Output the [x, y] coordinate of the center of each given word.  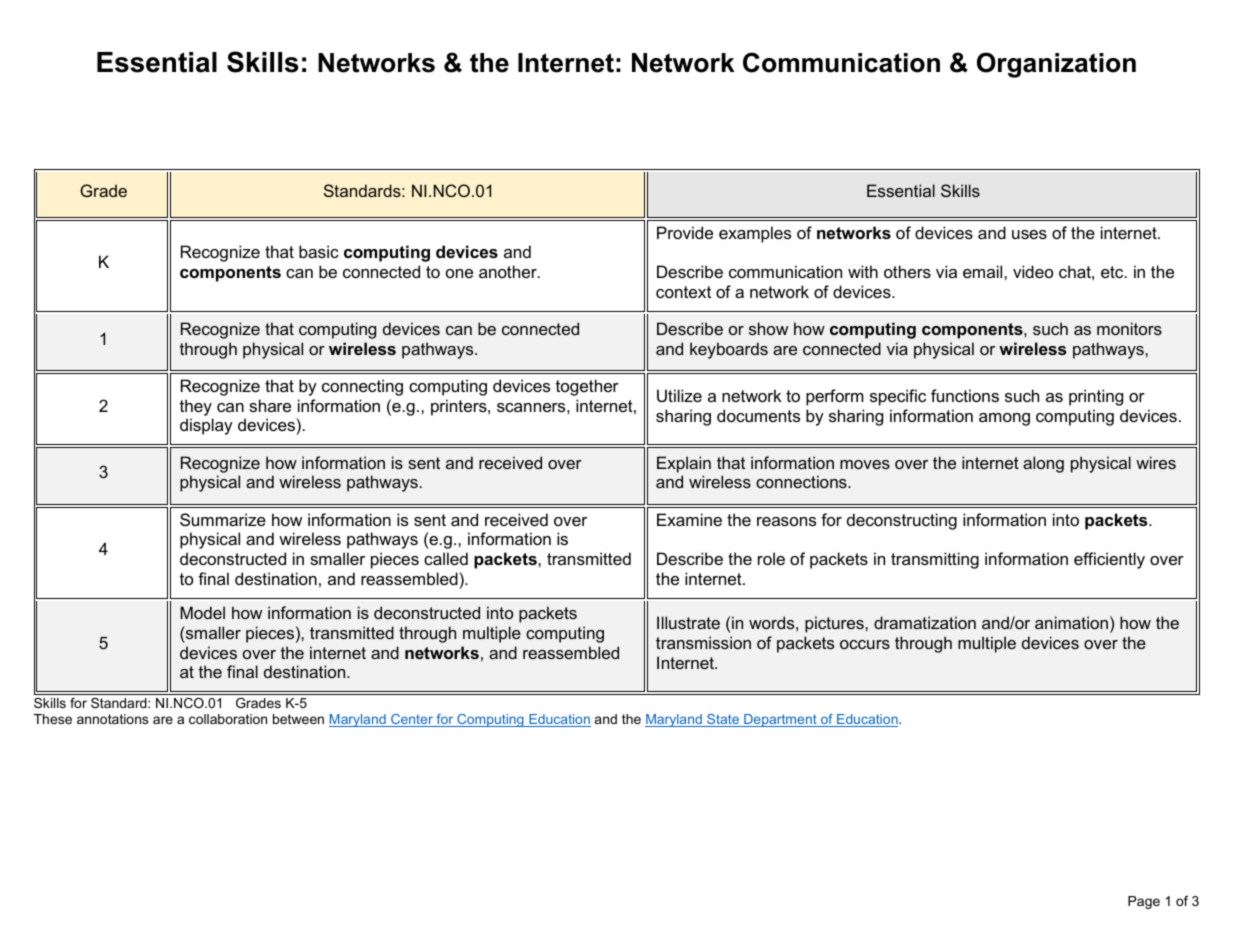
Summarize [223, 519]
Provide [685, 232]
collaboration [228, 719]
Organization [1056, 65]
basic [319, 251]
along [1043, 464]
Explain [684, 464]
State [723, 720]
